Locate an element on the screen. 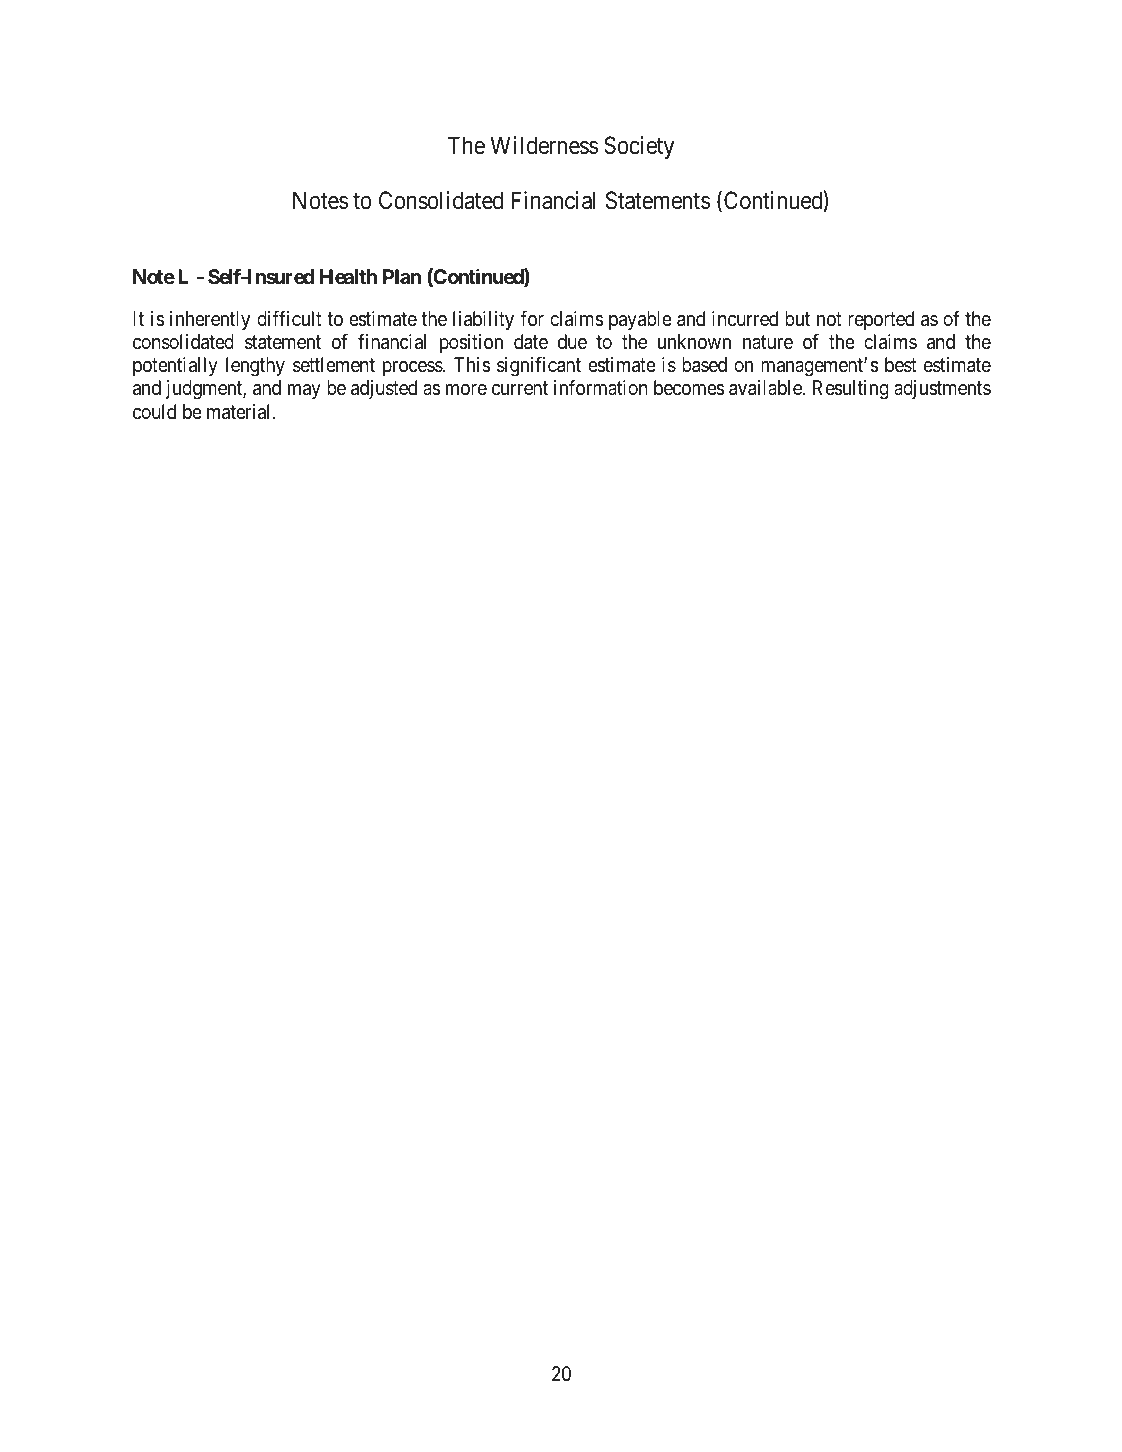  but is located at coordinates (797, 318).
